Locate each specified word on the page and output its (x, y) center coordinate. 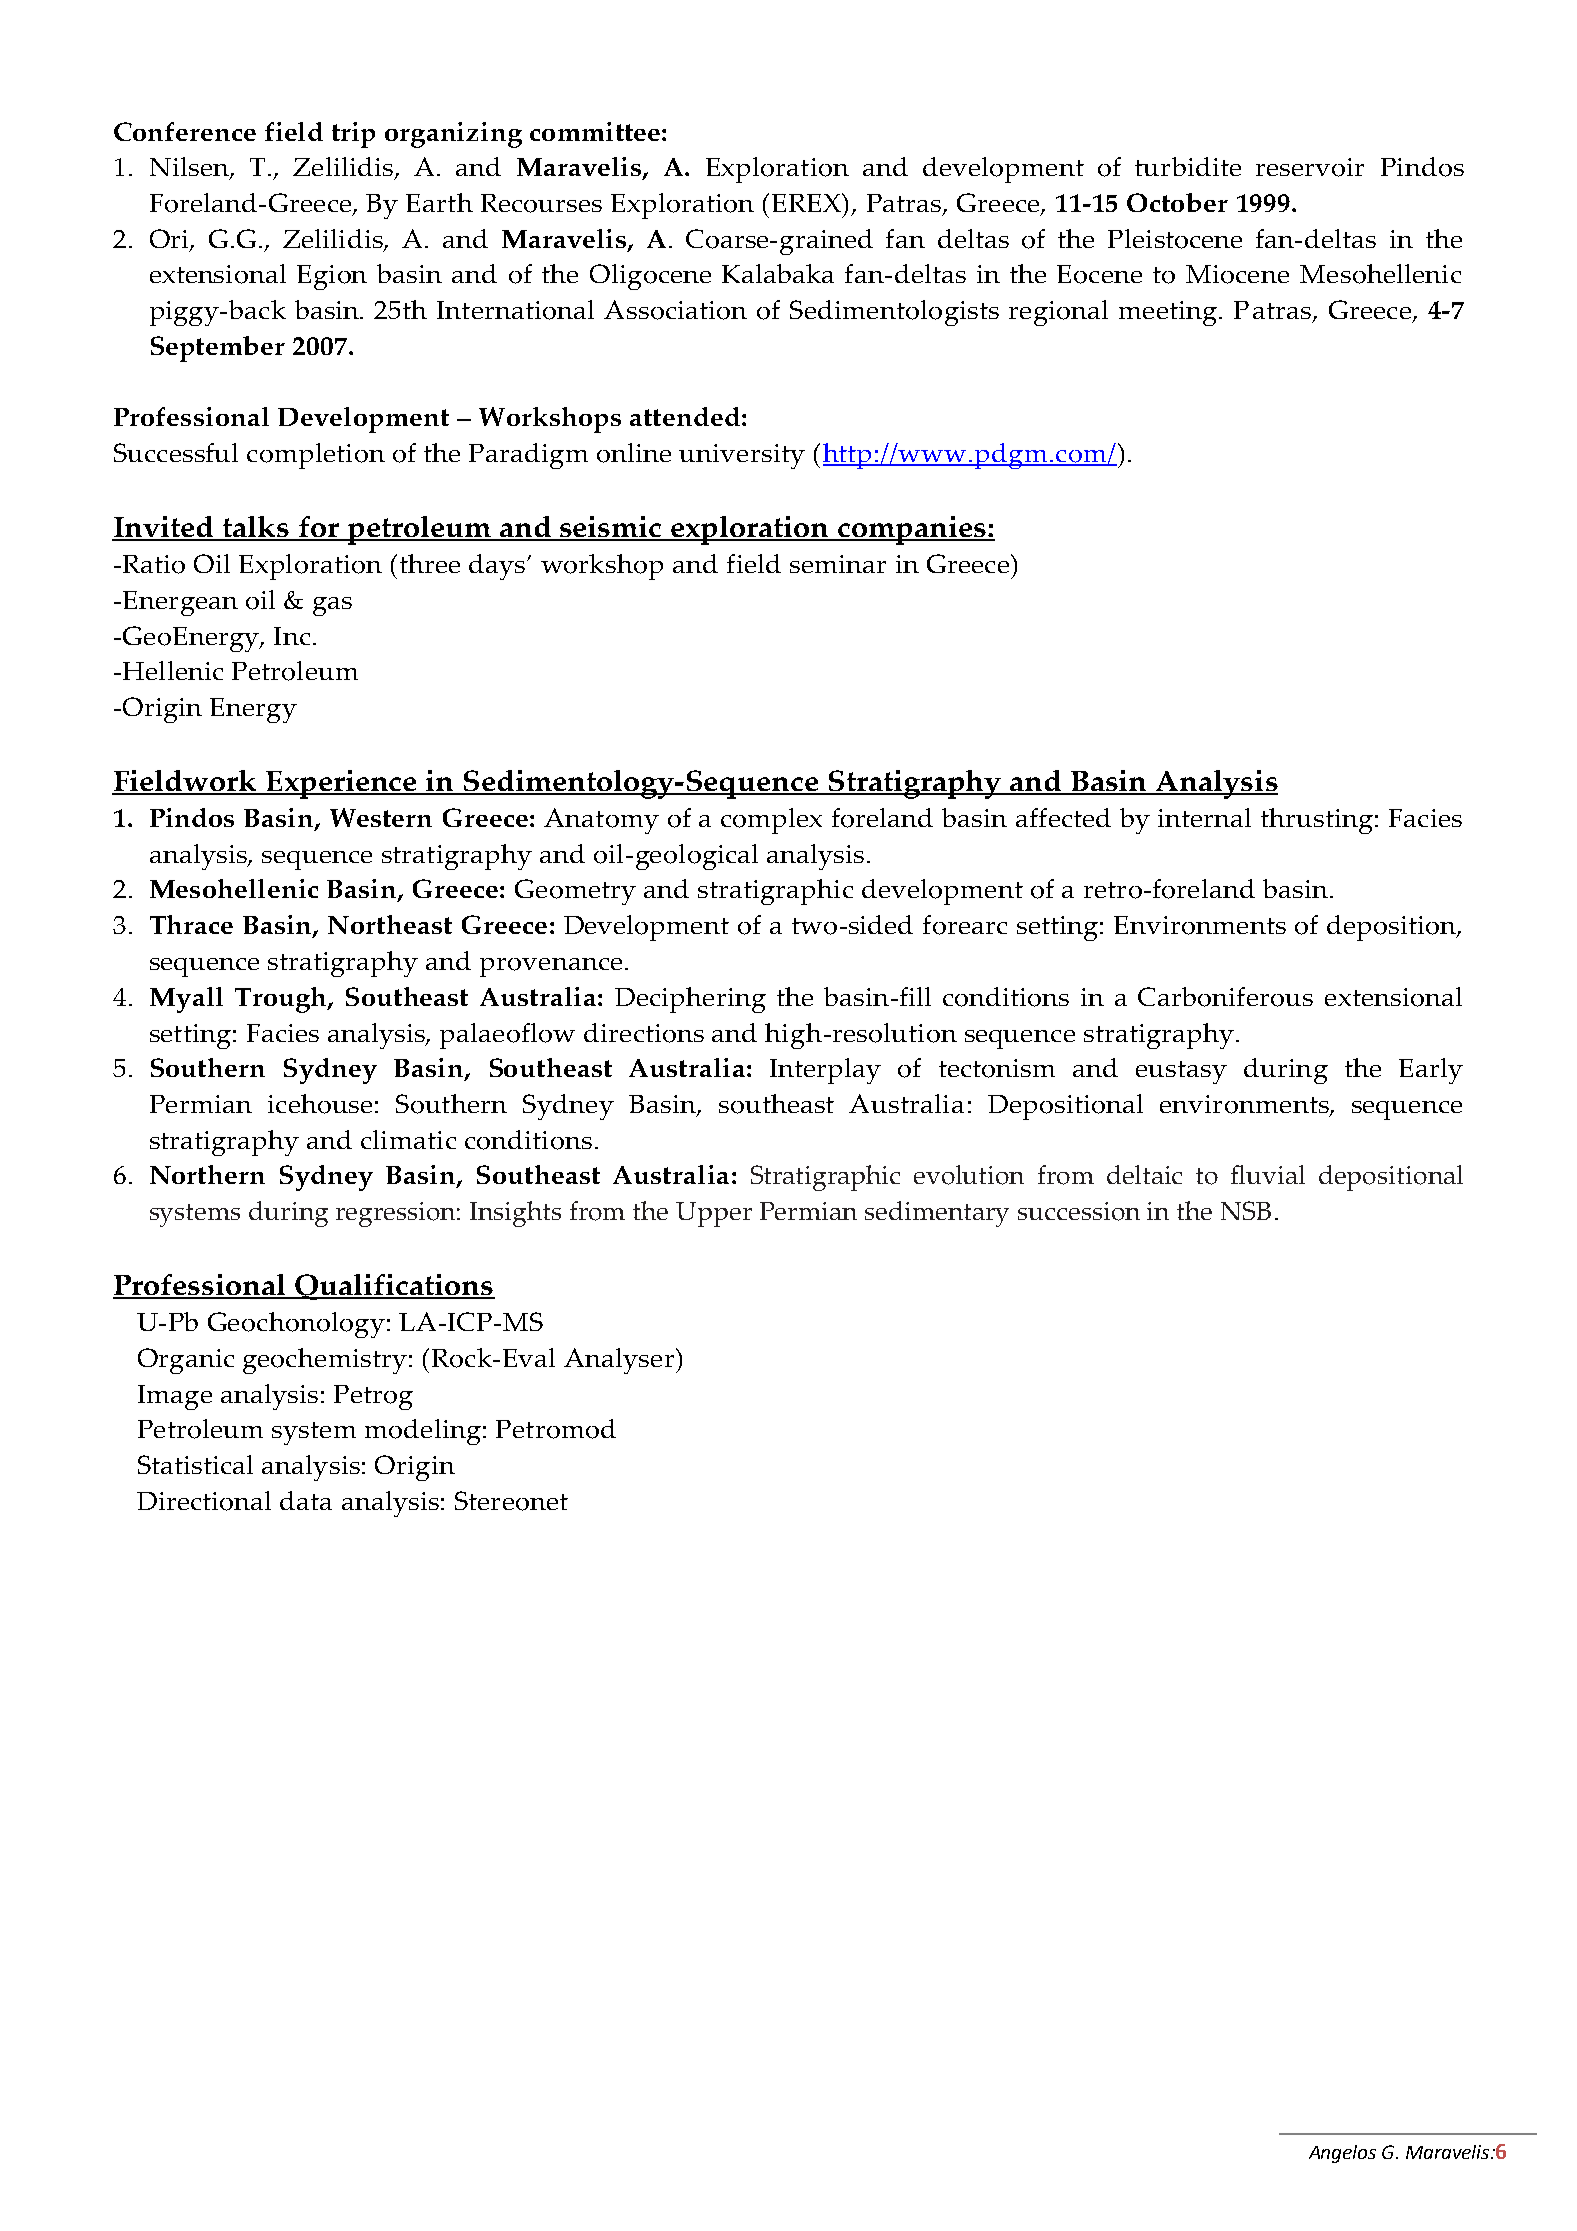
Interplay (825, 1071)
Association (675, 310)
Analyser (619, 1361)
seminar (838, 564)
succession (1079, 1211)
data (306, 1500)
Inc (292, 636)
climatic (408, 1139)
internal (1204, 817)
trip (353, 135)
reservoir (1310, 167)
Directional (204, 1501)
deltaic (1144, 1174)
